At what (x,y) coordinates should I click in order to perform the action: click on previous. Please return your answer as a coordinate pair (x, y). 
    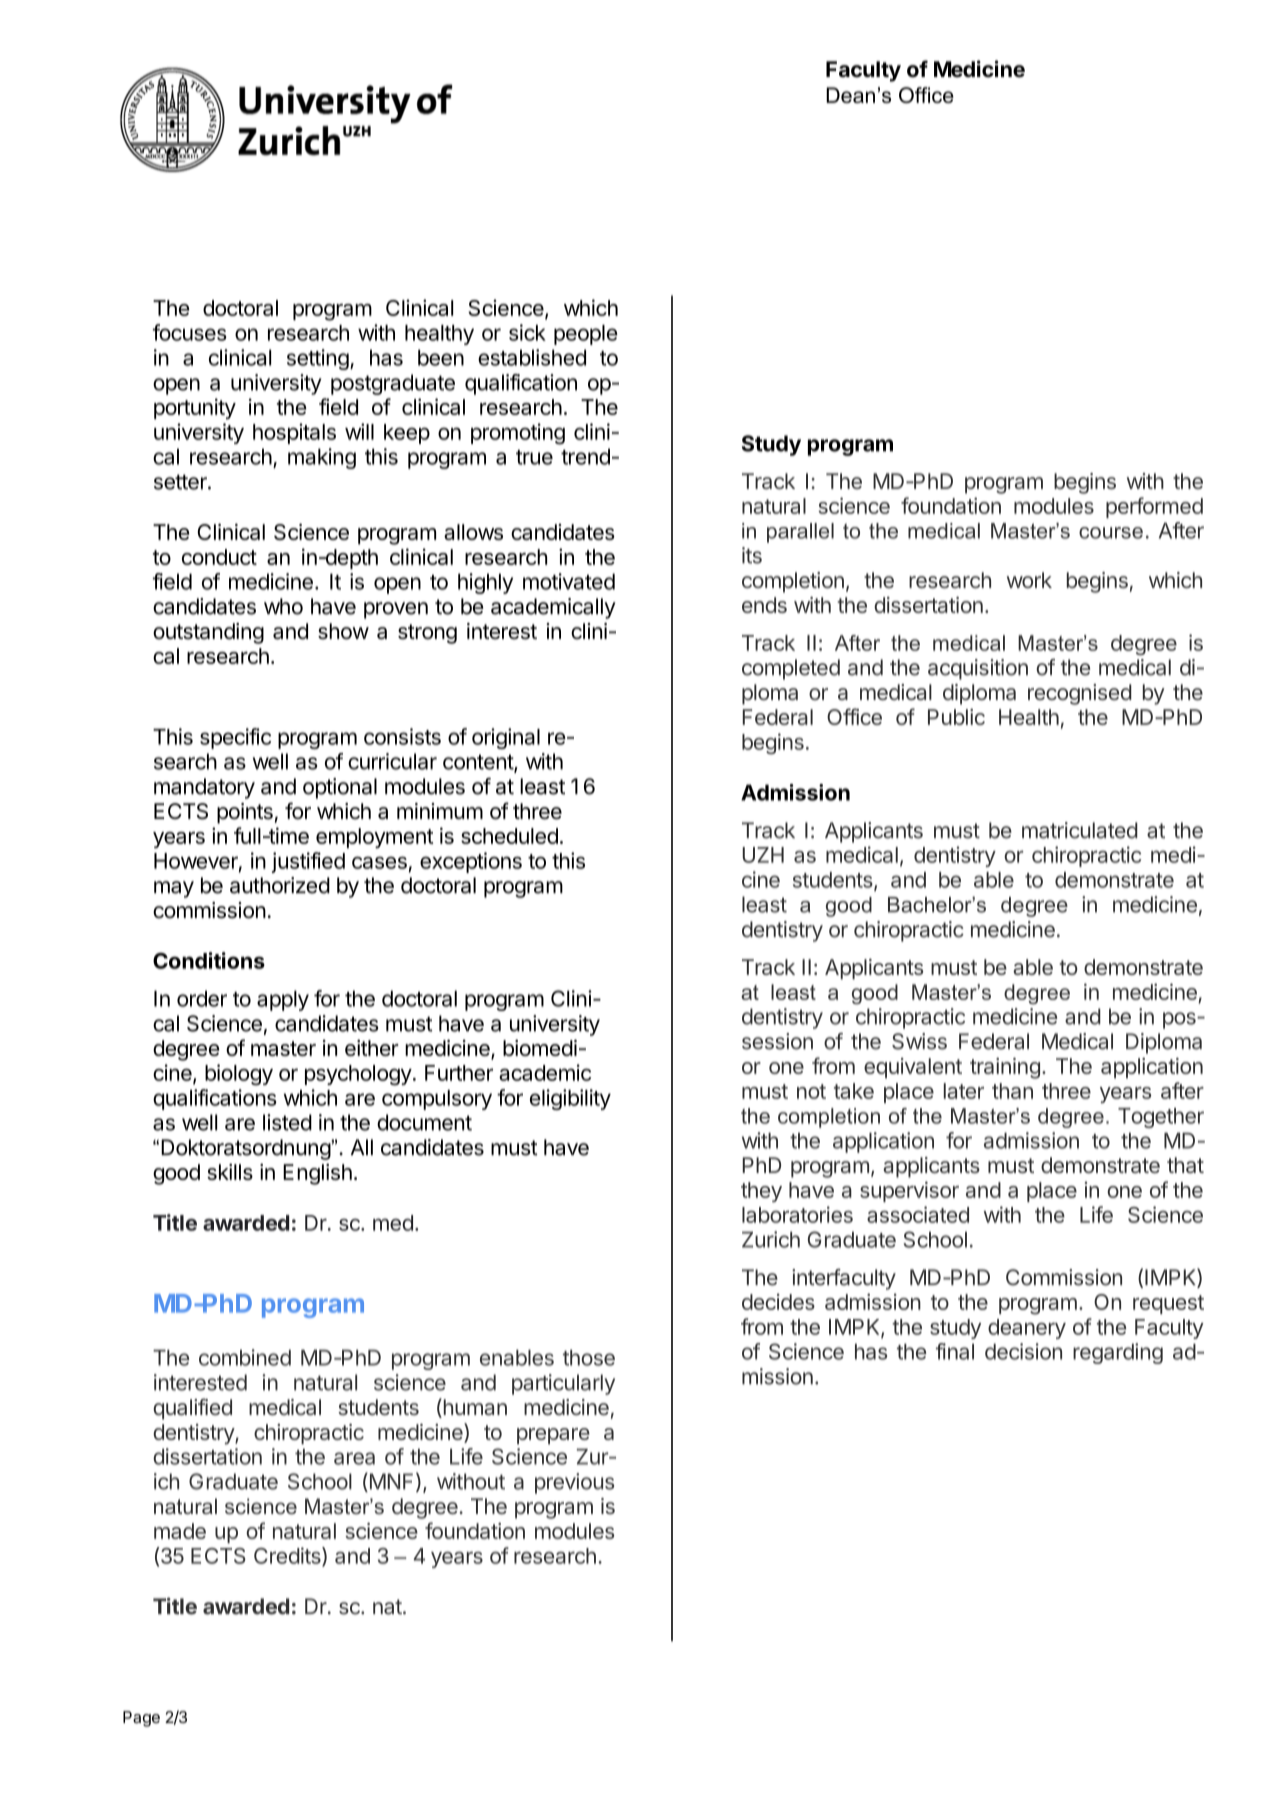
    Looking at the image, I should click on (574, 1483).
